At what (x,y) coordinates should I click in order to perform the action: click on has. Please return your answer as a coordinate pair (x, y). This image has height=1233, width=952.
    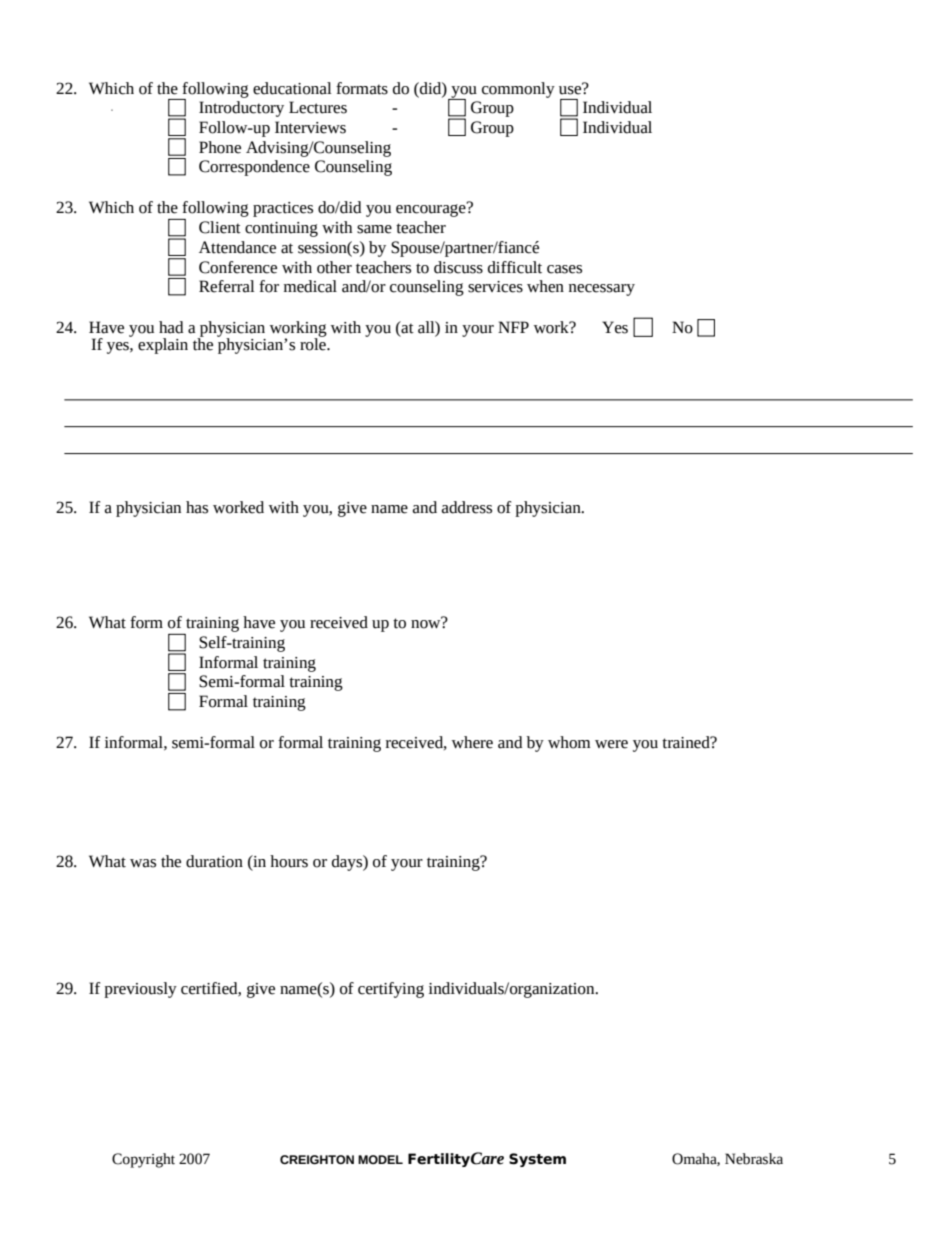
    Looking at the image, I should click on (197, 507).
